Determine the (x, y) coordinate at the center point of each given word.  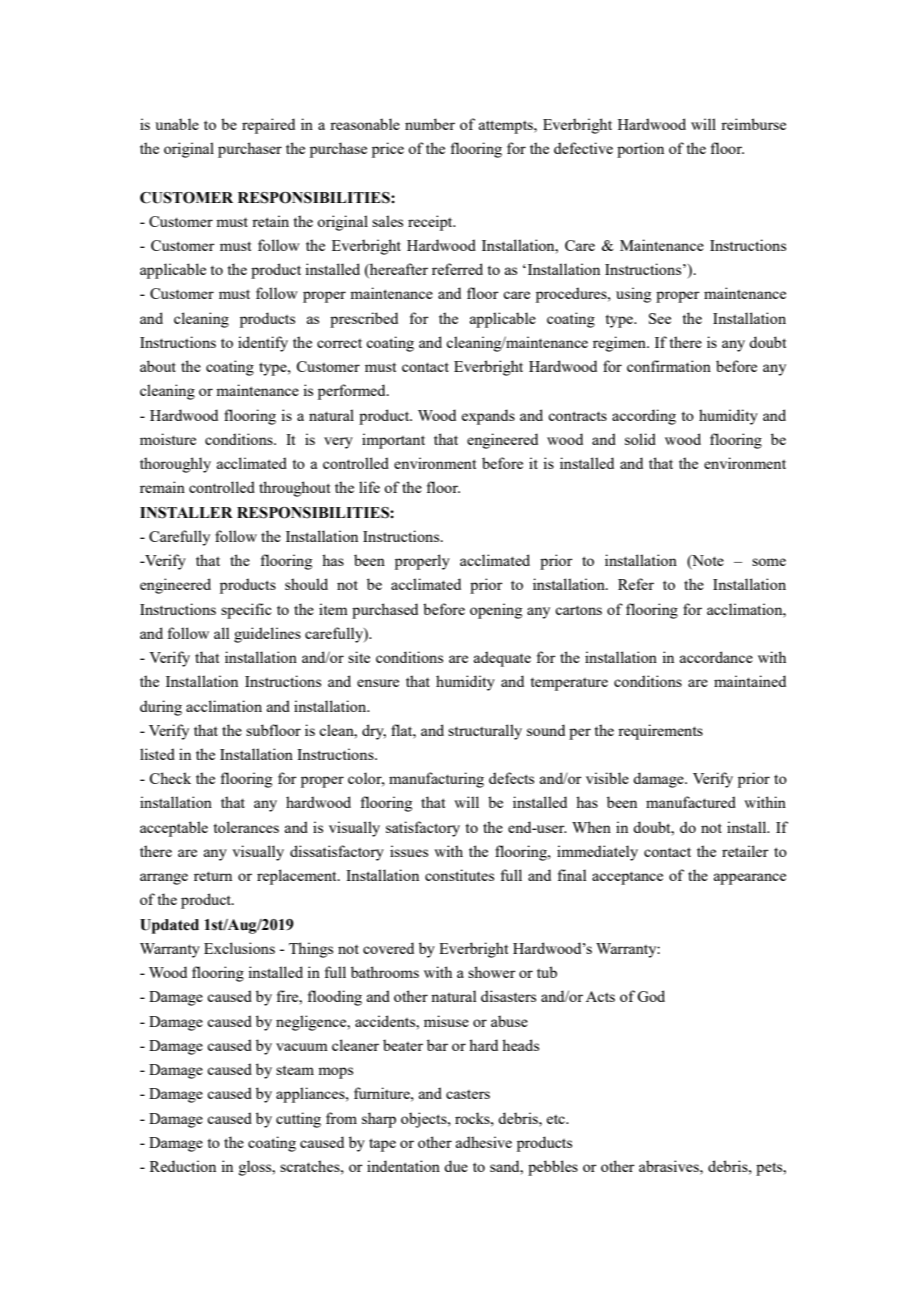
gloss (256, 1168)
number (430, 124)
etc (557, 1119)
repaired (268, 126)
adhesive (484, 1142)
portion (640, 150)
